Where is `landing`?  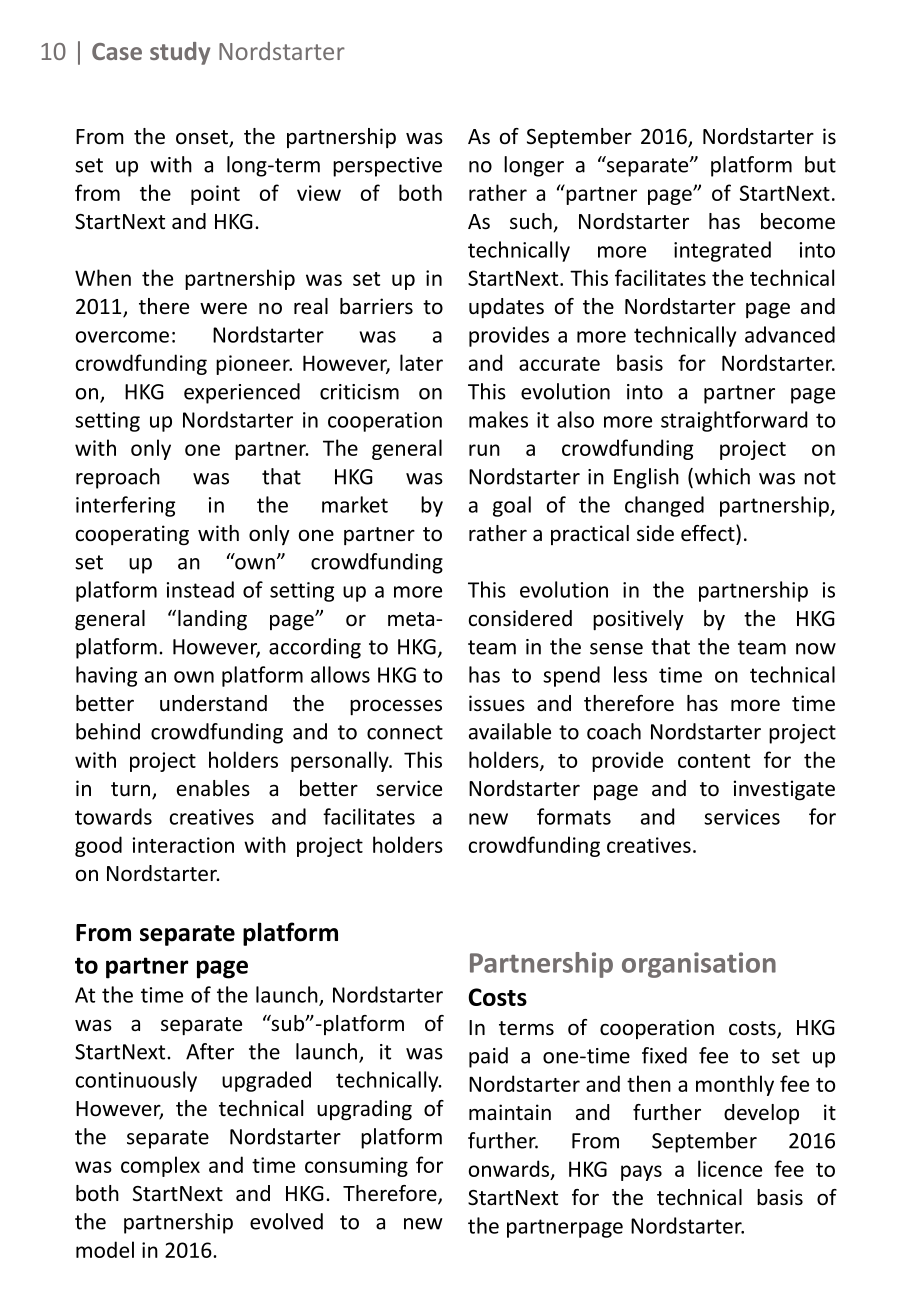
landing is located at coordinates (212, 620).
